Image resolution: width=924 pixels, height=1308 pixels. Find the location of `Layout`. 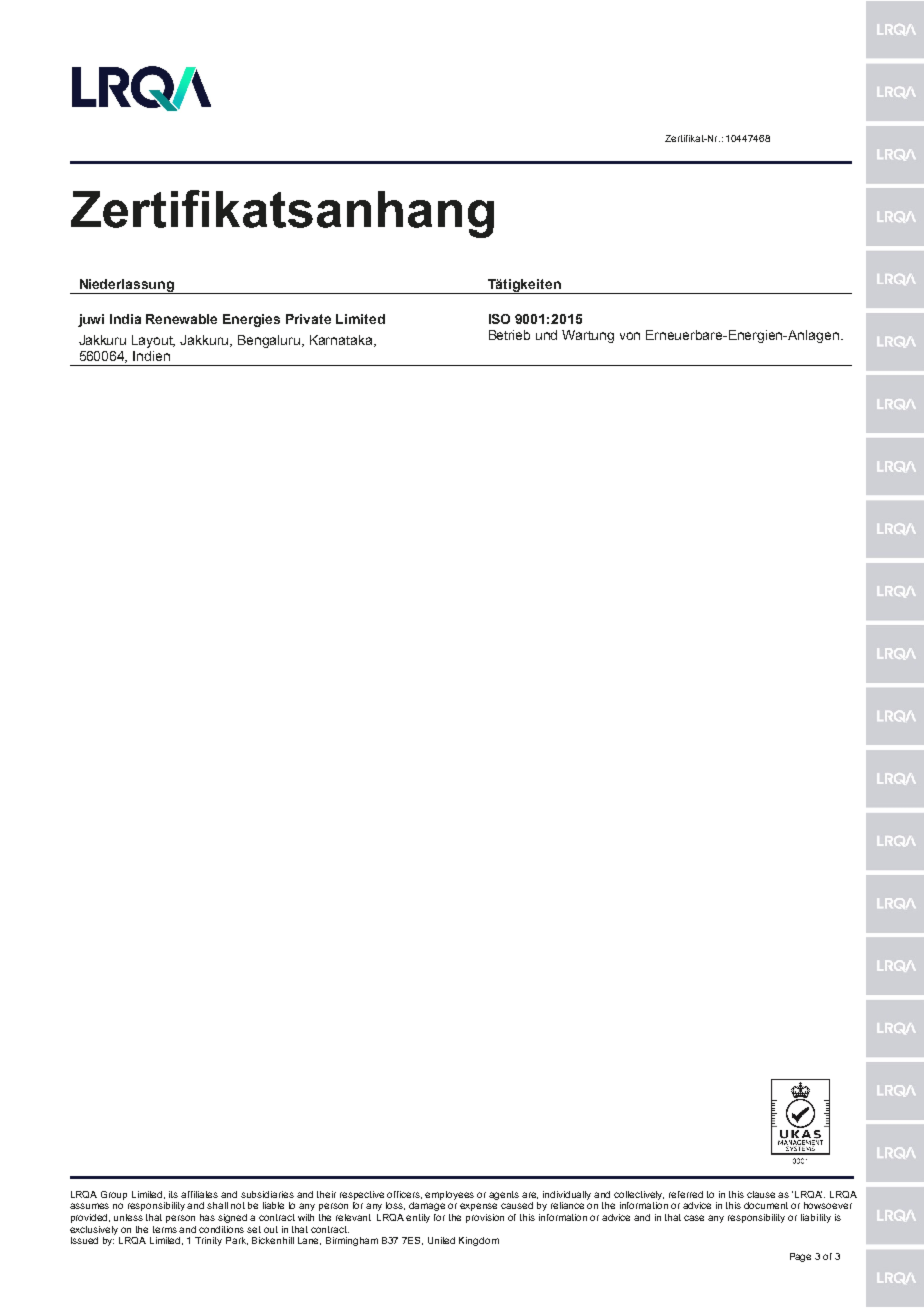

Layout is located at coordinates (153, 341).
